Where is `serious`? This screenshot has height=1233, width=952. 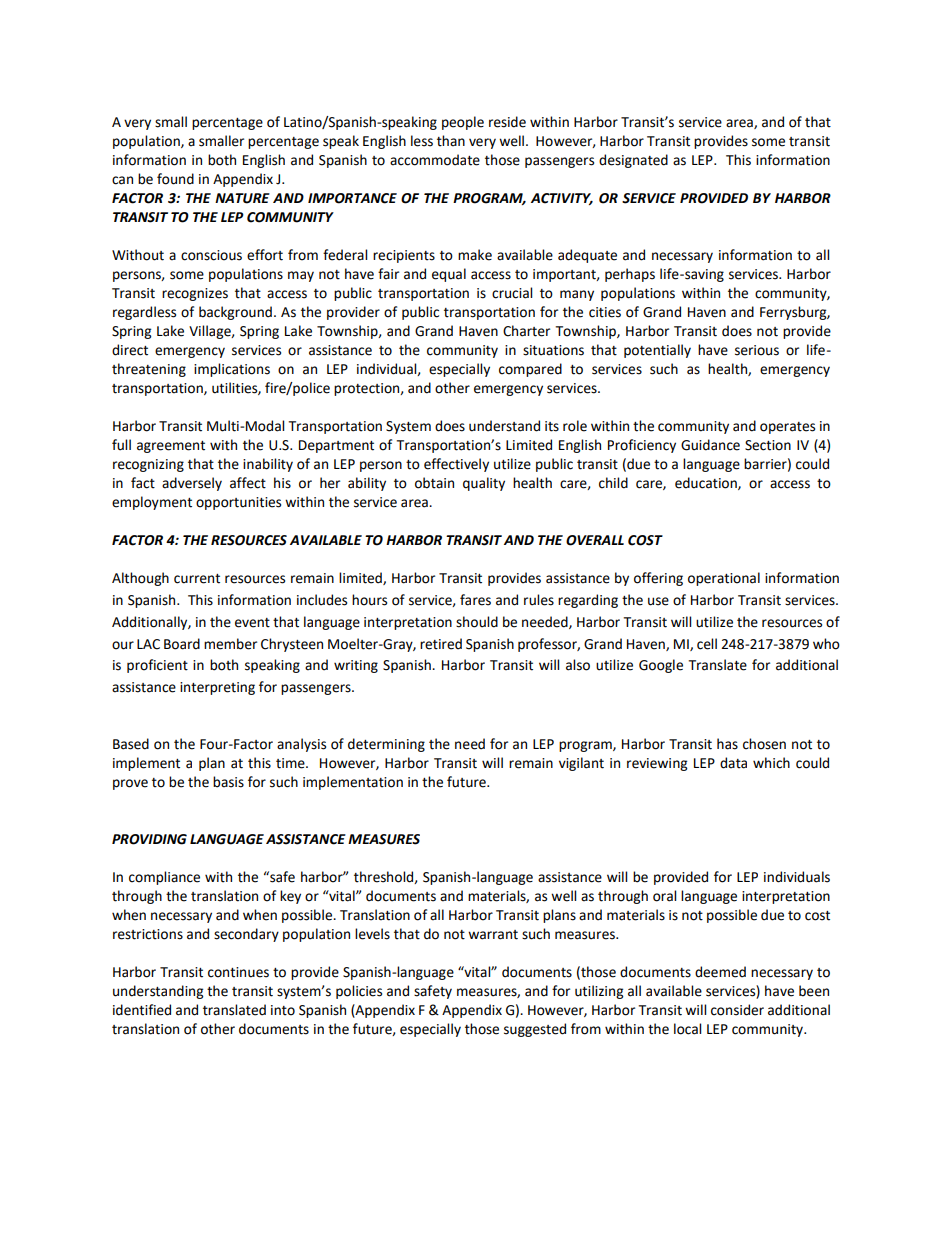
serious is located at coordinates (757, 350).
